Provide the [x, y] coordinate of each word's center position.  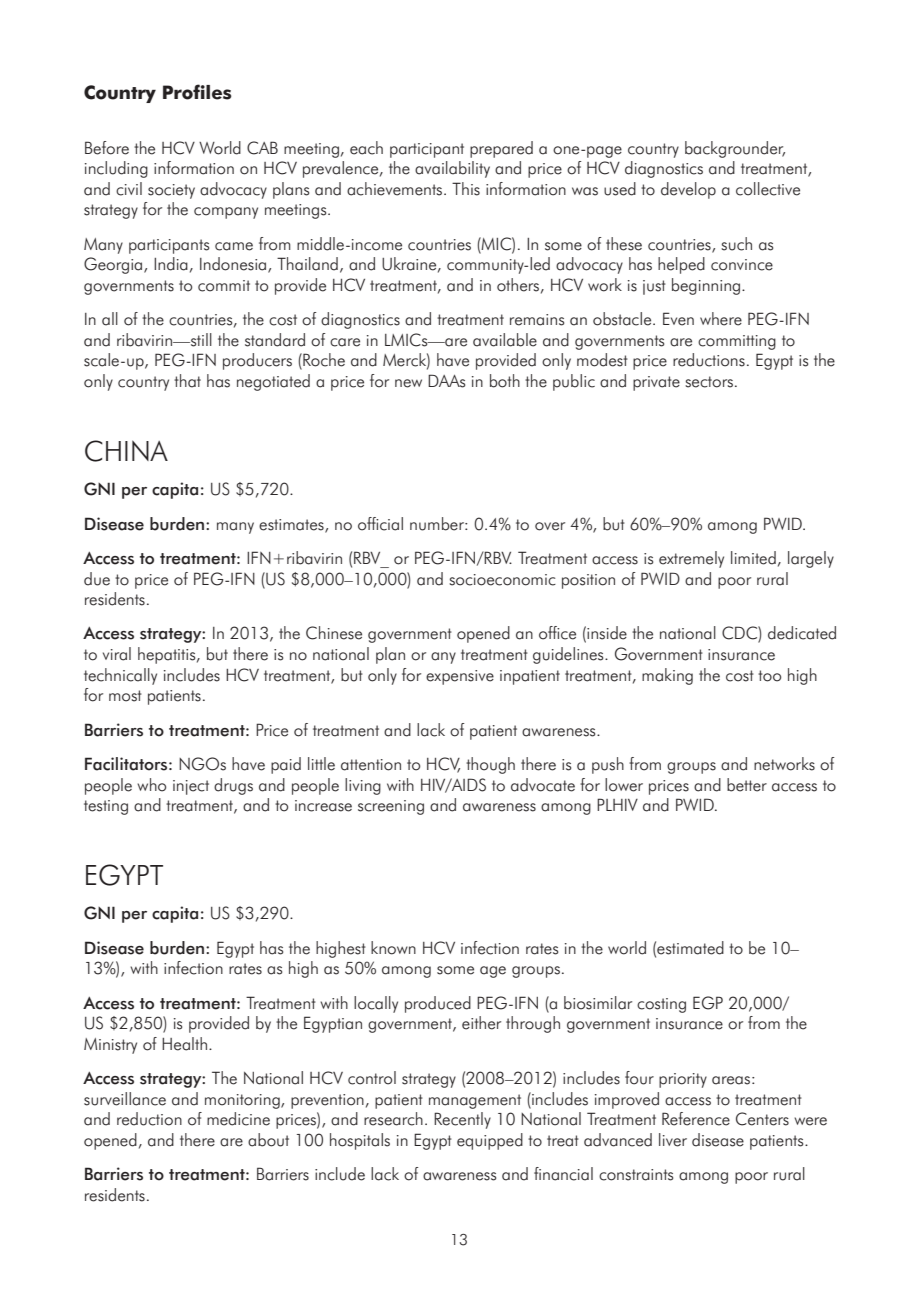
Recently [462, 1120]
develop [688, 190]
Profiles [197, 92]
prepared [501, 149]
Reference [696, 1119]
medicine [238, 1119]
